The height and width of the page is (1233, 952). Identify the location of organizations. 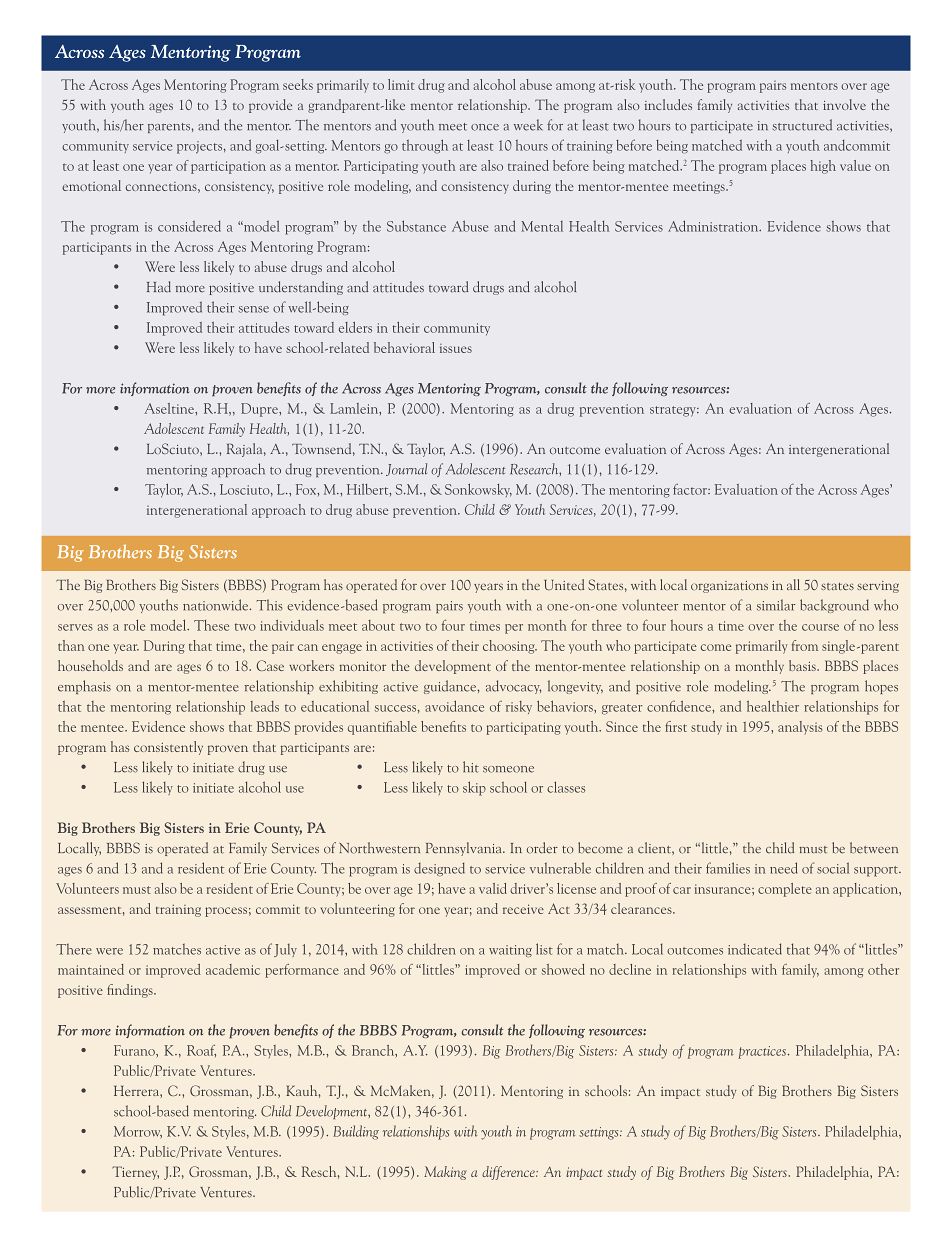
(729, 587).
